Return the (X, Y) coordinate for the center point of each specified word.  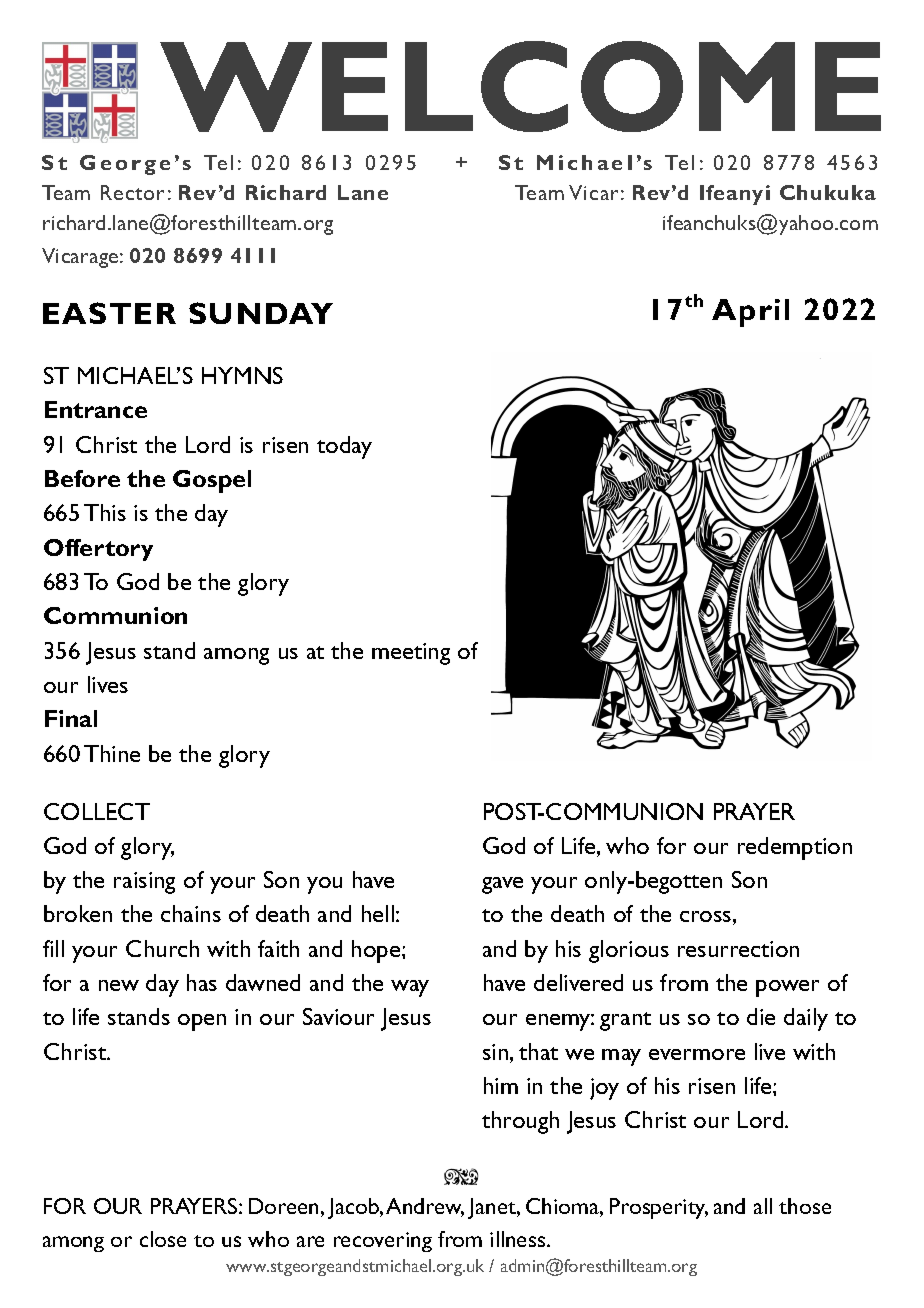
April (750, 313)
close (163, 1239)
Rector (132, 192)
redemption (795, 848)
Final (71, 718)
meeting (411, 654)
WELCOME (520, 86)
